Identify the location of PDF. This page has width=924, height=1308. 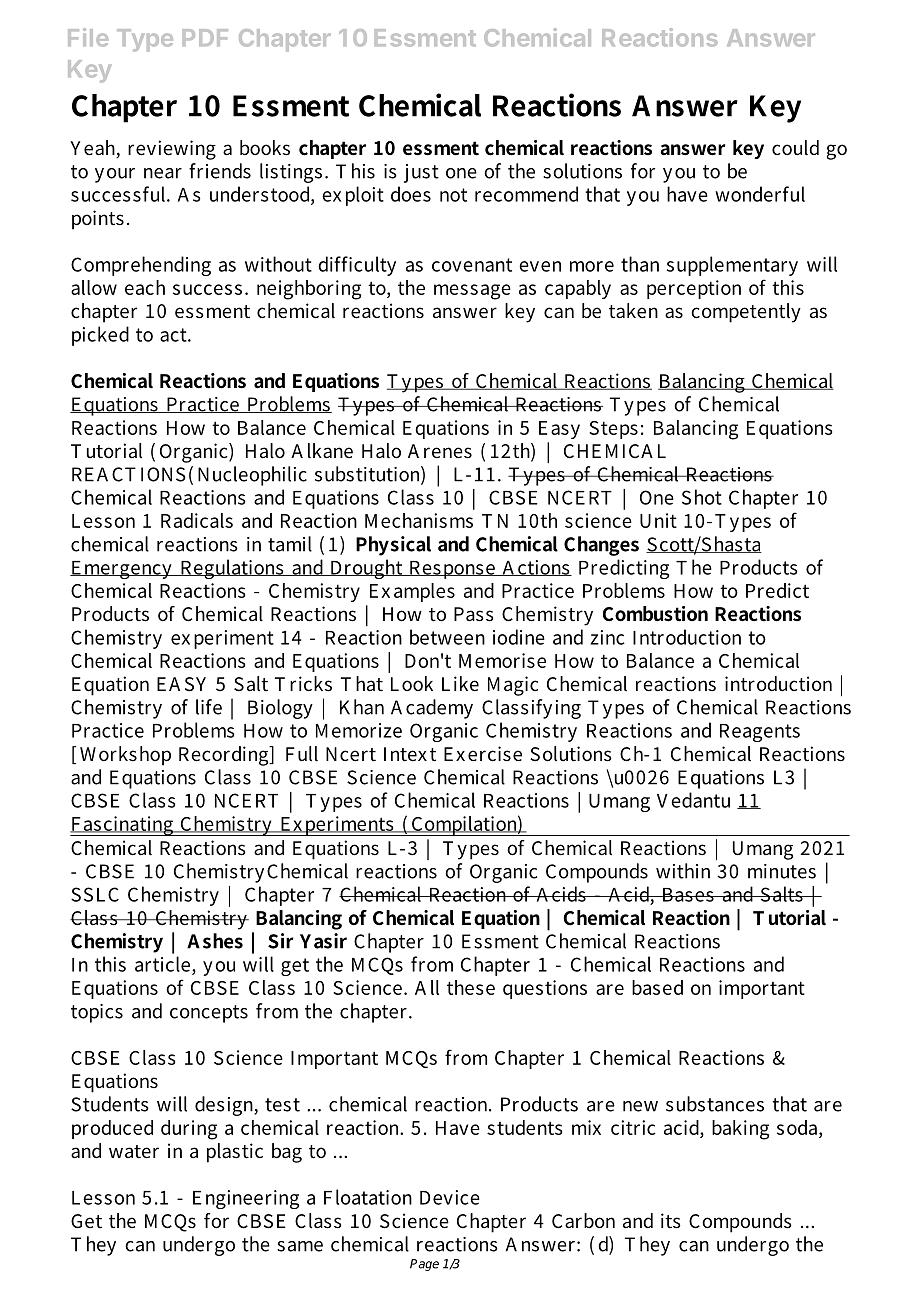
(205, 37).
